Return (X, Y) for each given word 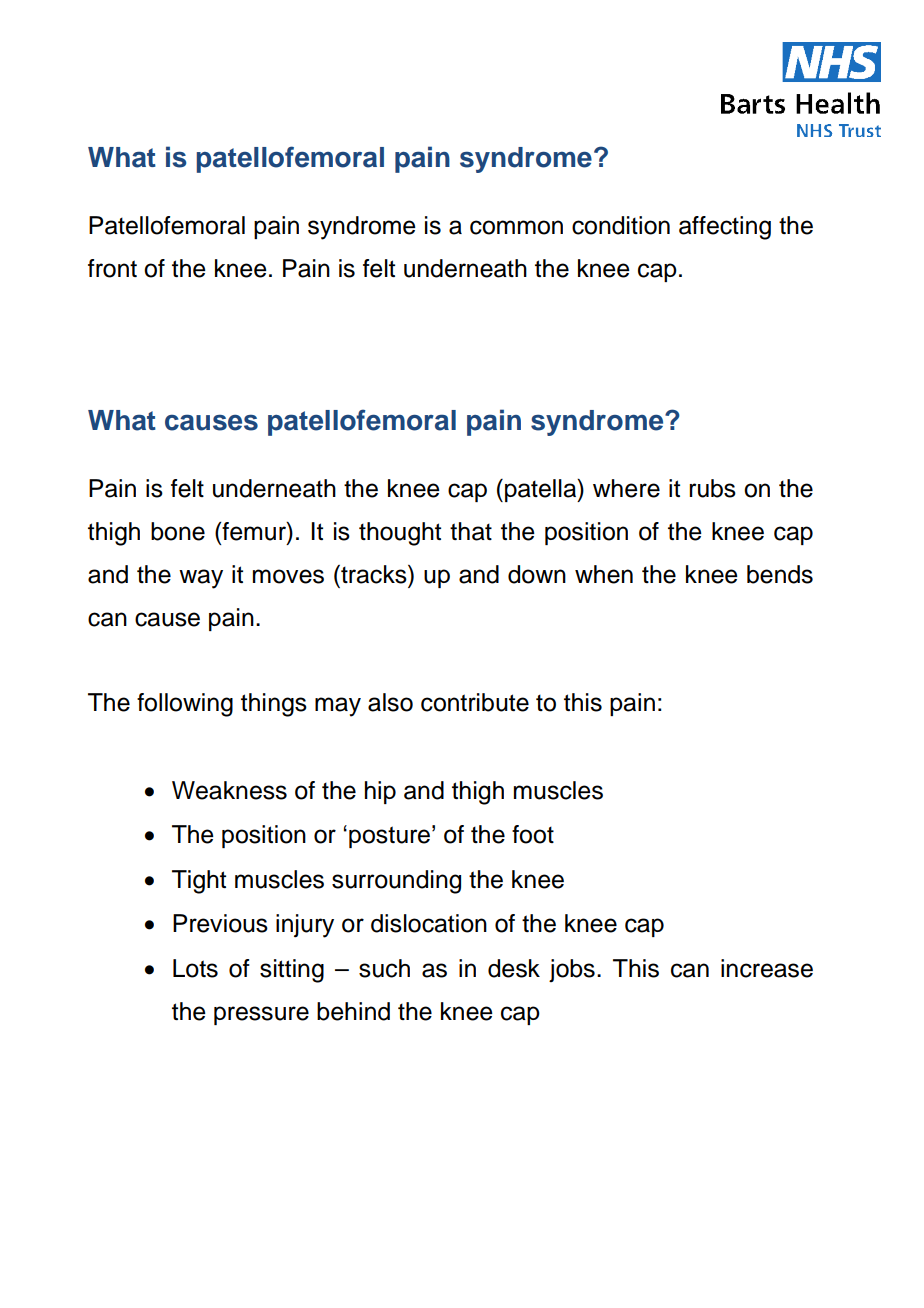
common (516, 227)
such (384, 968)
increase (767, 968)
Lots (195, 968)
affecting (725, 228)
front (112, 268)
